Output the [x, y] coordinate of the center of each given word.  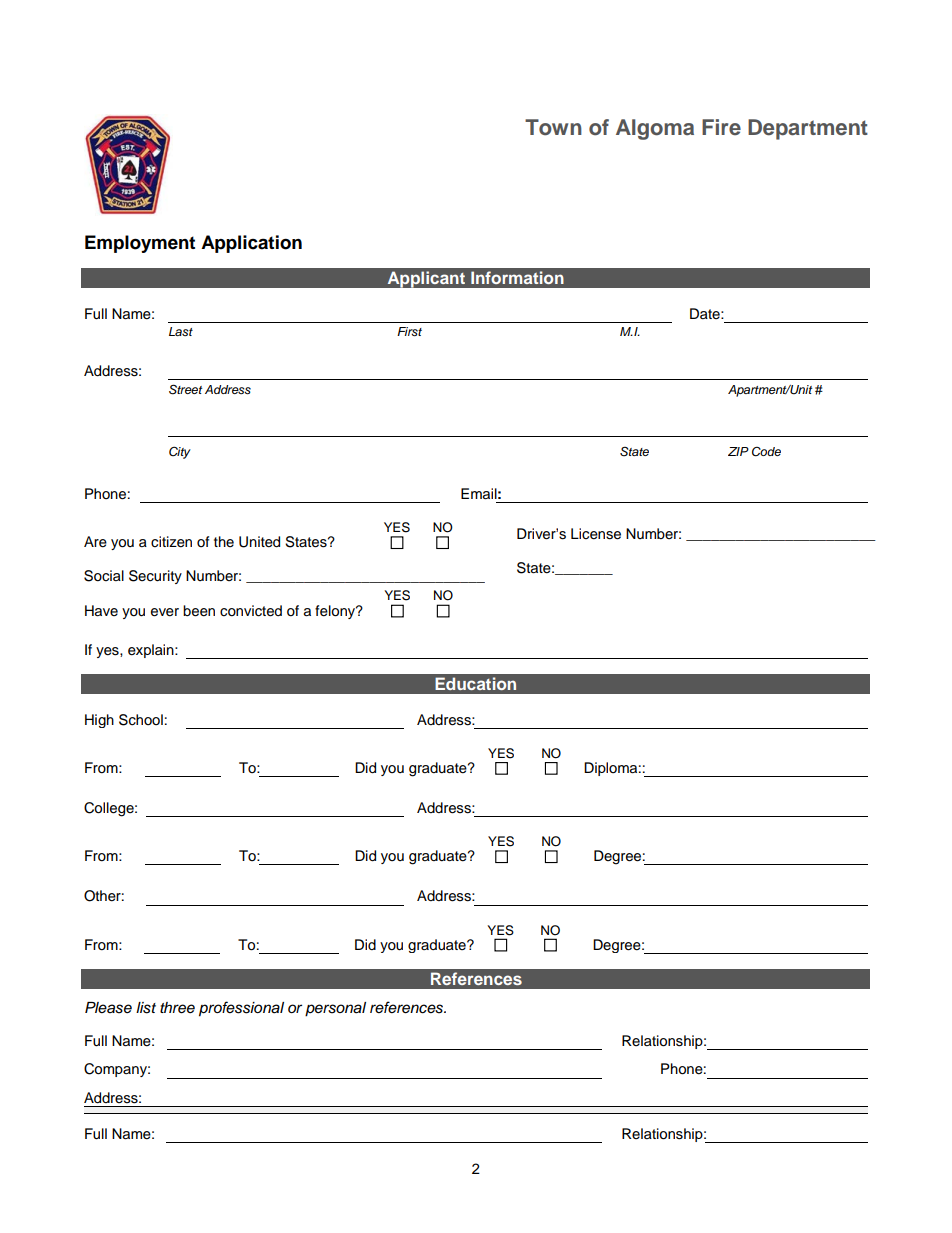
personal [335, 1009]
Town [553, 127]
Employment [140, 244]
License [596, 534]
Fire [721, 127]
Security [155, 577]
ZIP [738, 451]
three [177, 1008]
